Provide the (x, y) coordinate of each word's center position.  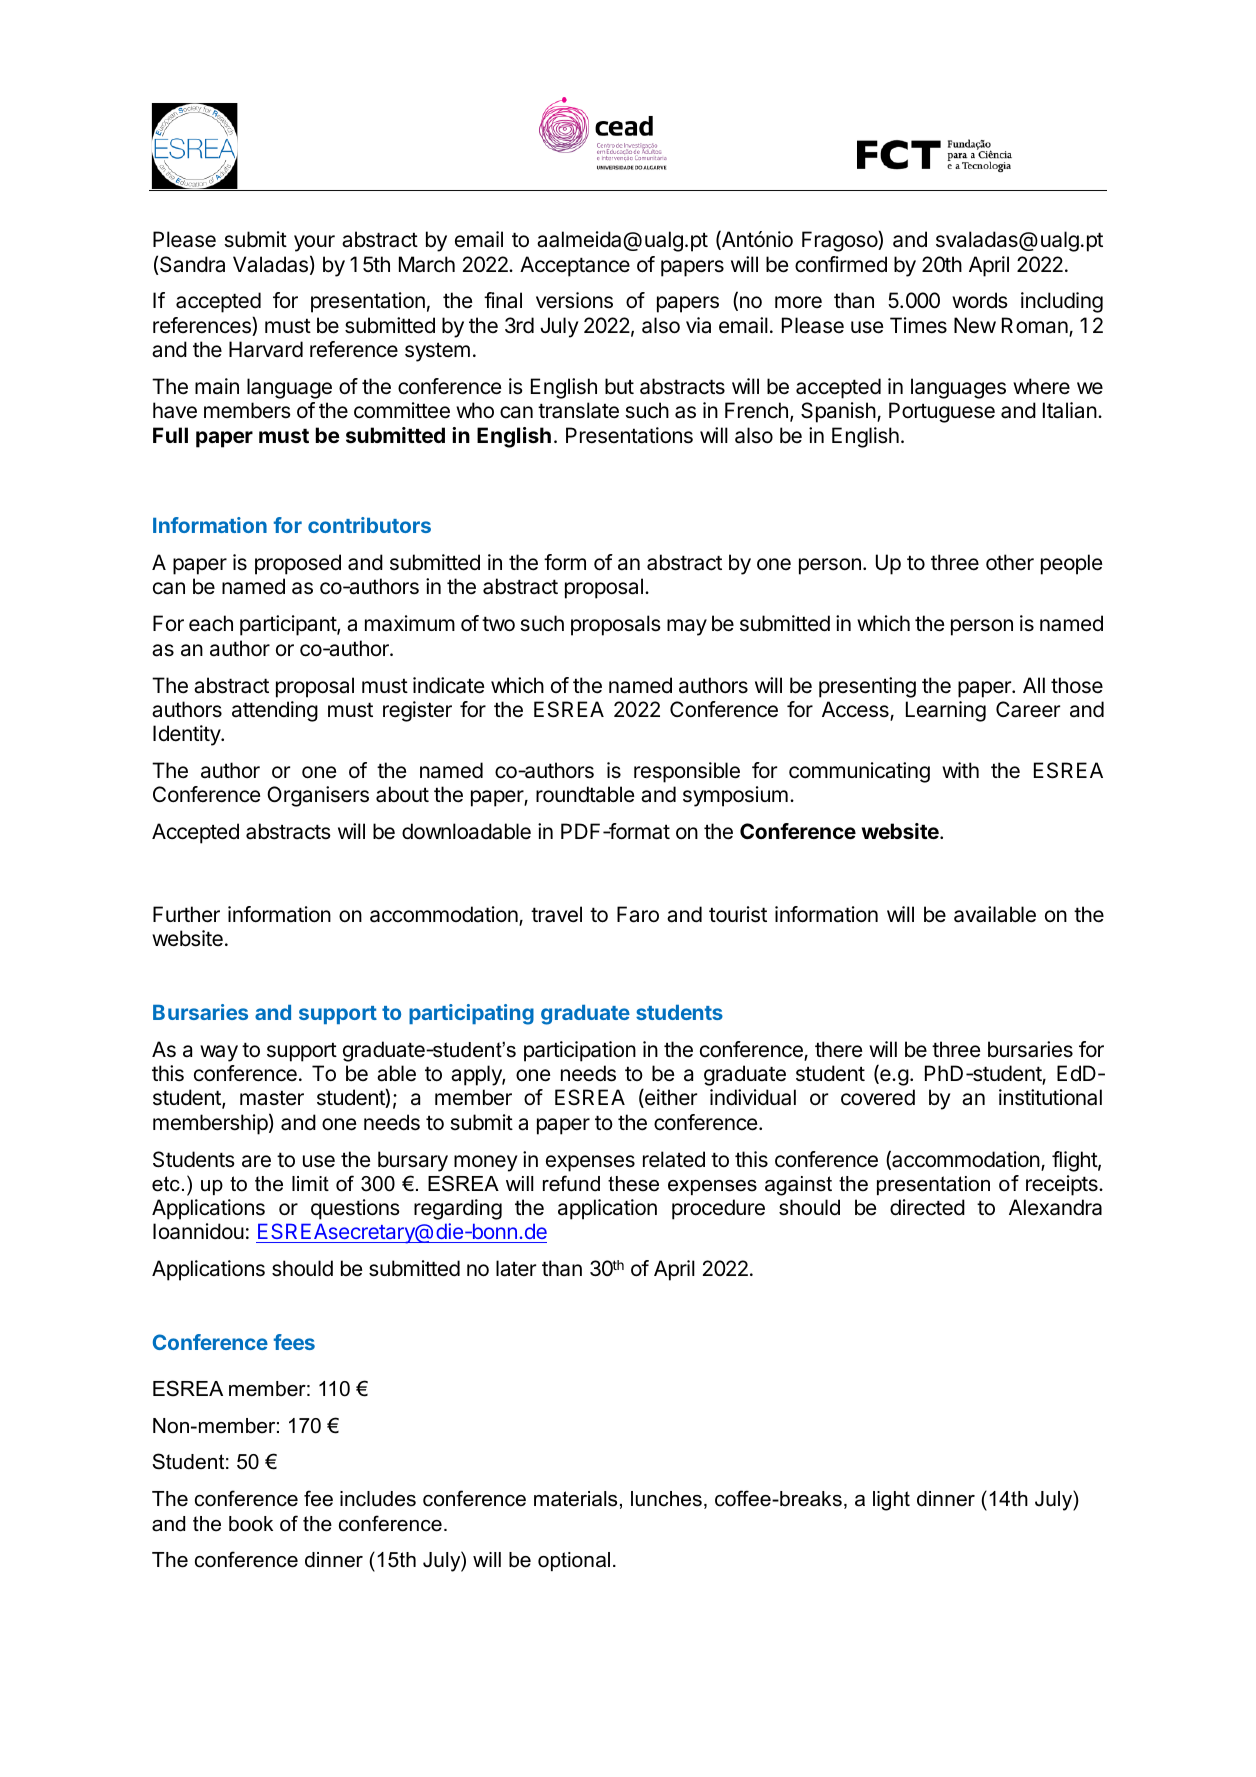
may (687, 627)
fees (294, 1342)
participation (580, 1051)
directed (927, 1207)
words (980, 300)
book (251, 1524)
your (314, 243)
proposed (298, 564)
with (960, 770)
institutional (1050, 1097)
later (516, 1268)
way (219, 1053)
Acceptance (575, 266)
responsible (687, 772)
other (1010, 562)
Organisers (318, 796)
